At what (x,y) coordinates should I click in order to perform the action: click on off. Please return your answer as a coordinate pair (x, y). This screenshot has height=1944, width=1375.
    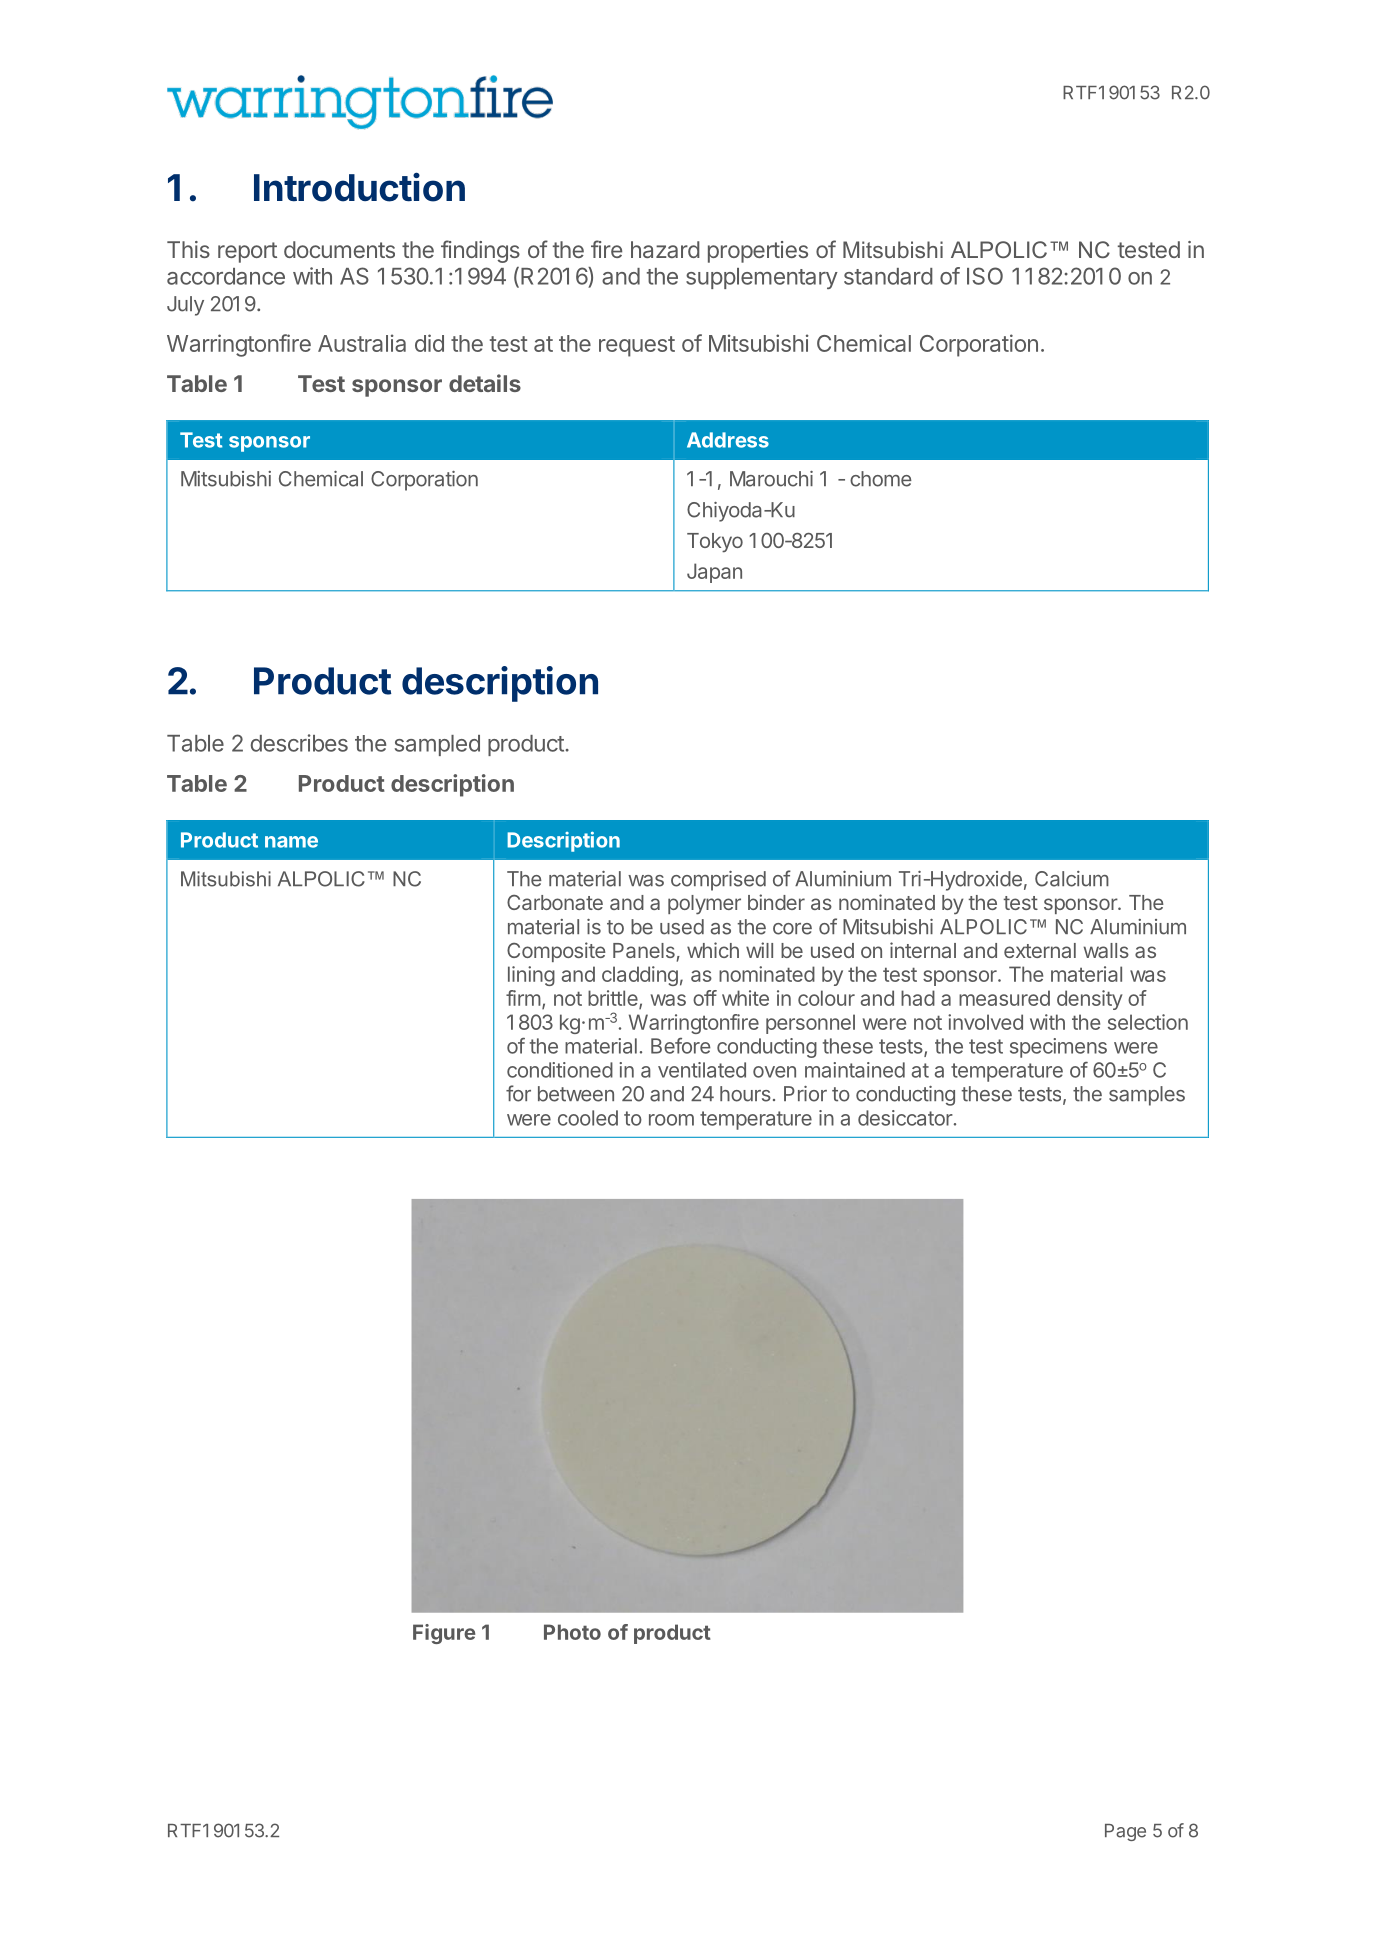
    Looking at the image, I should click on (705, 998).
